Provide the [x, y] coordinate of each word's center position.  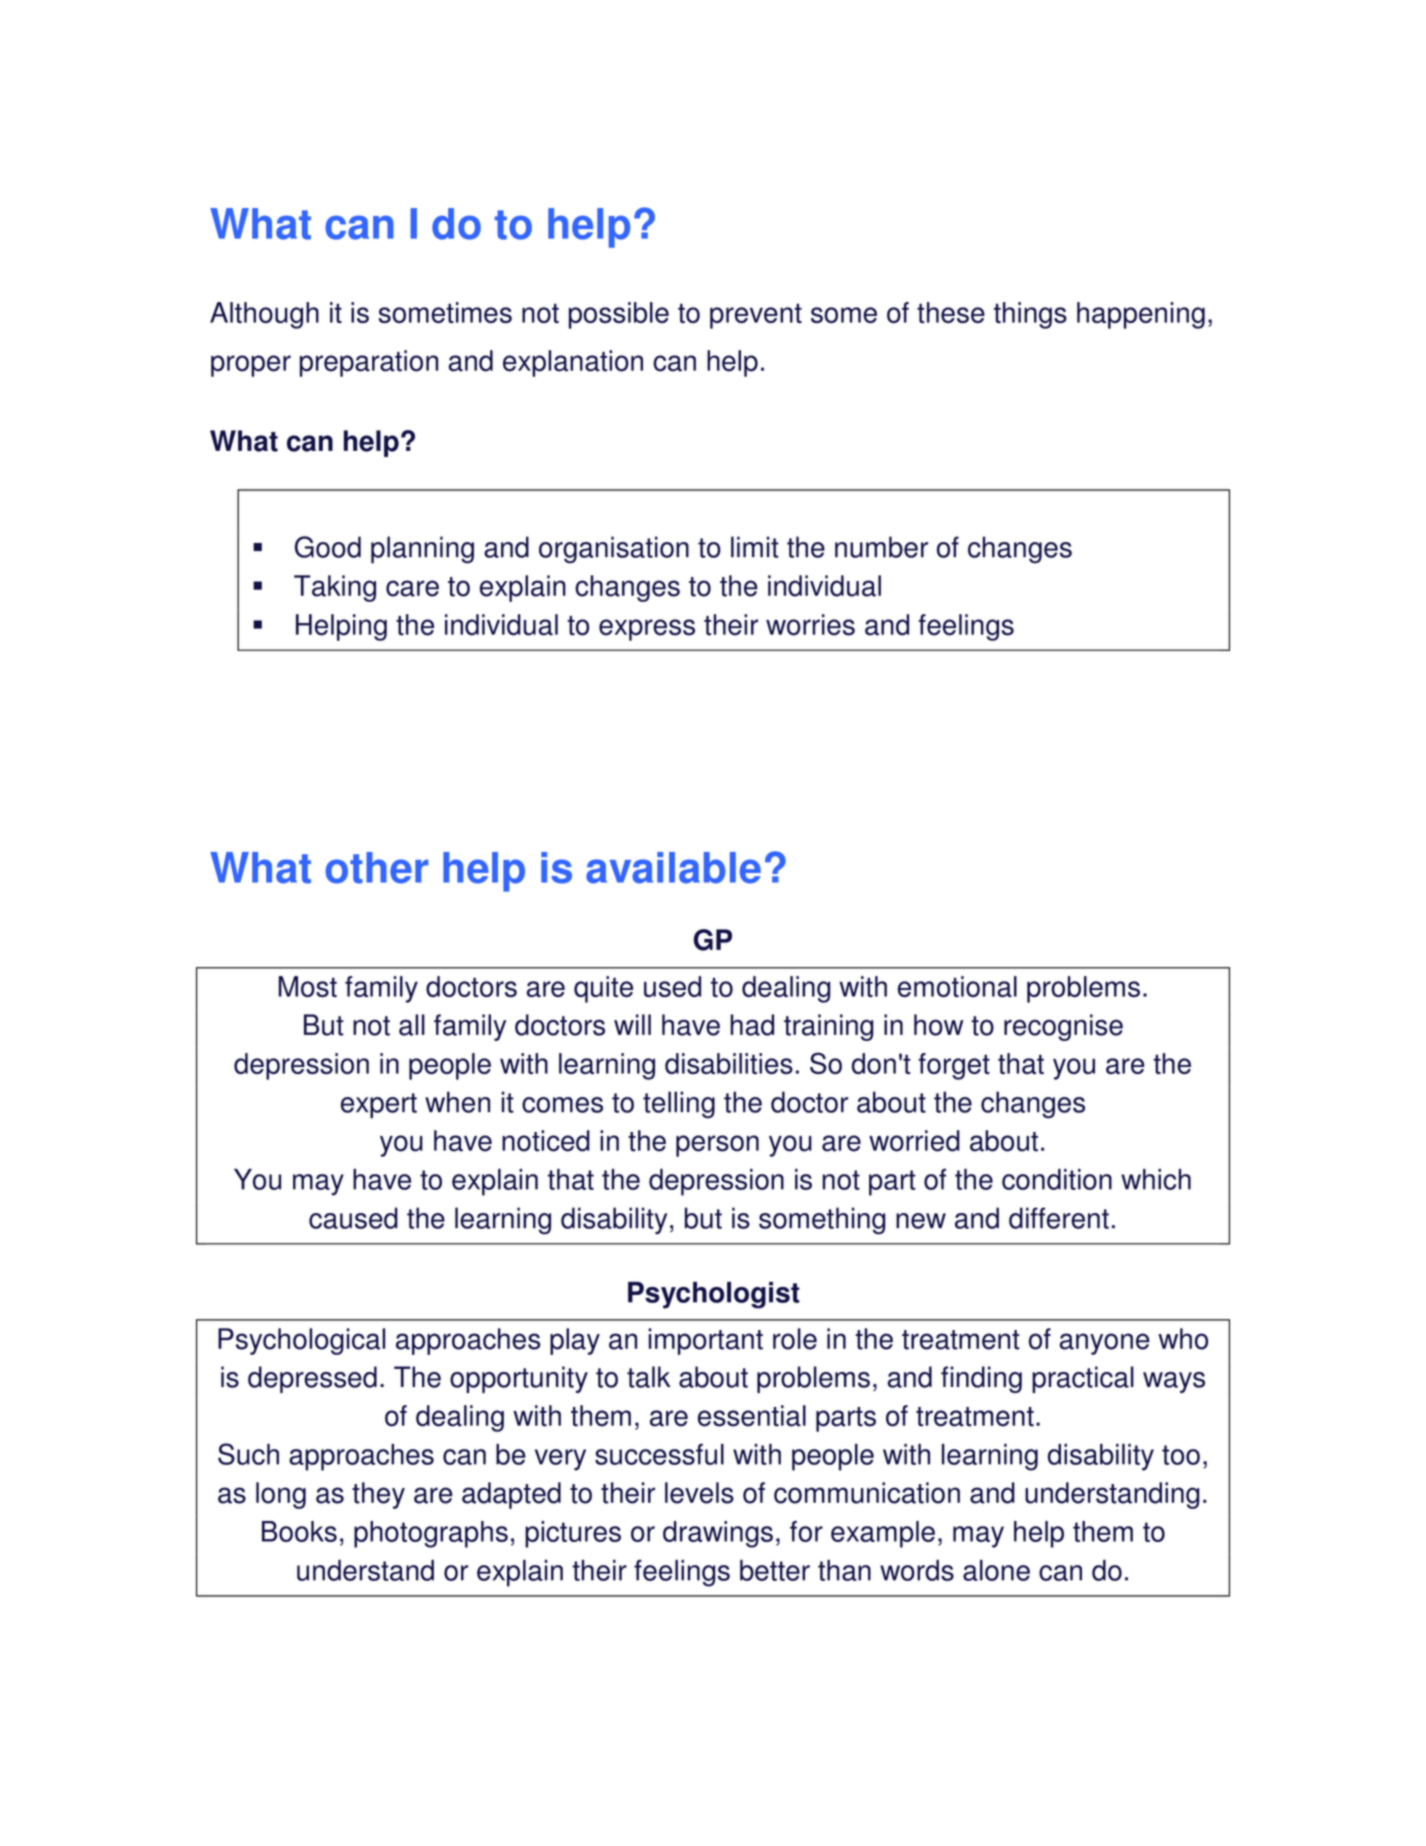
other [377, 868]
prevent [756, 316]
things [1030, 315]
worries [810, 625]
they [378, 1495]
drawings [718, 1534]
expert [379, 1106]
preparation [369, 363]
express [647, 630]
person [717, 1146]
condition [1057, 1179]
